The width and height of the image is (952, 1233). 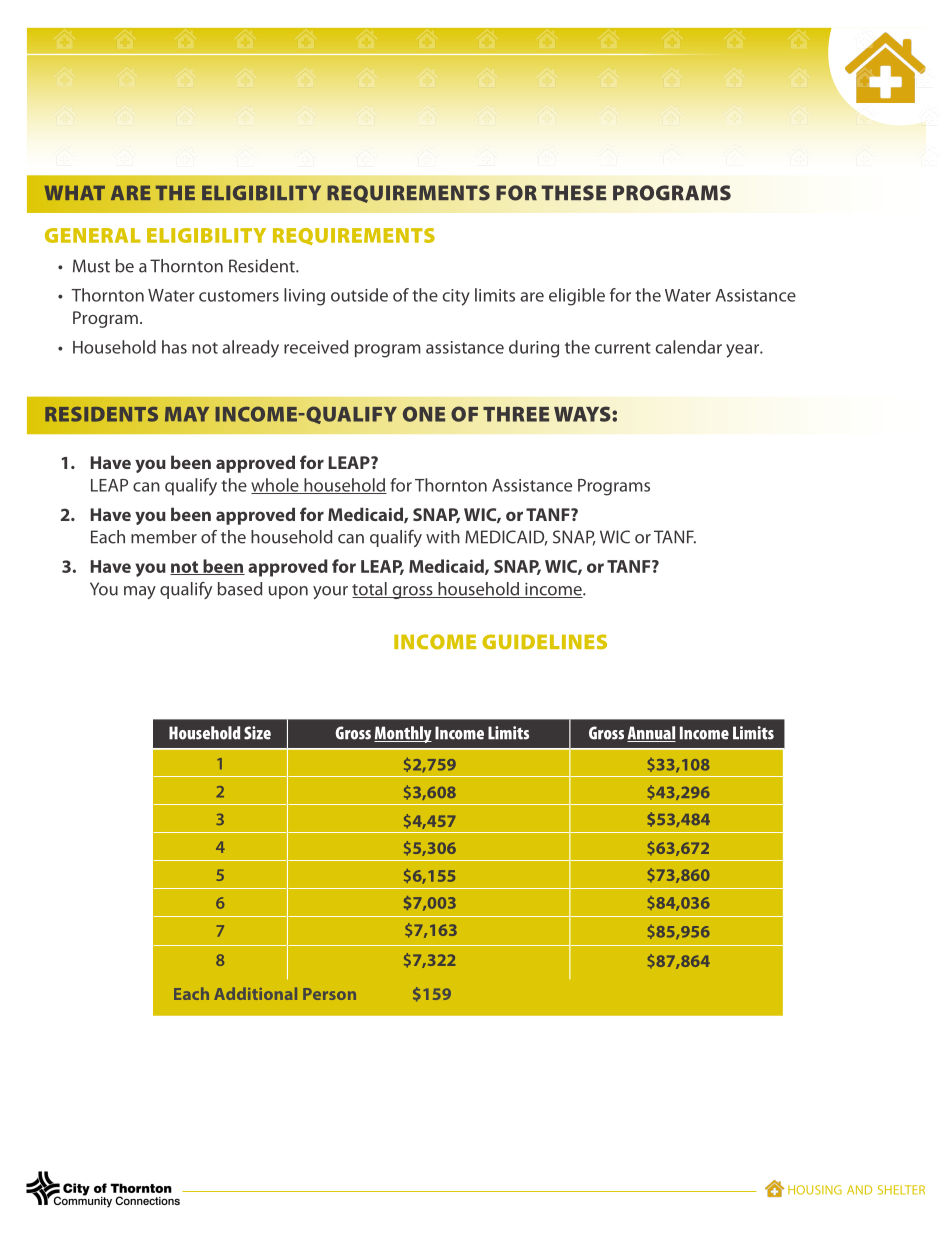 What do you see at coordinates (573, 193) in the image?
I see `THESE` at bounding box center [573, 193].
